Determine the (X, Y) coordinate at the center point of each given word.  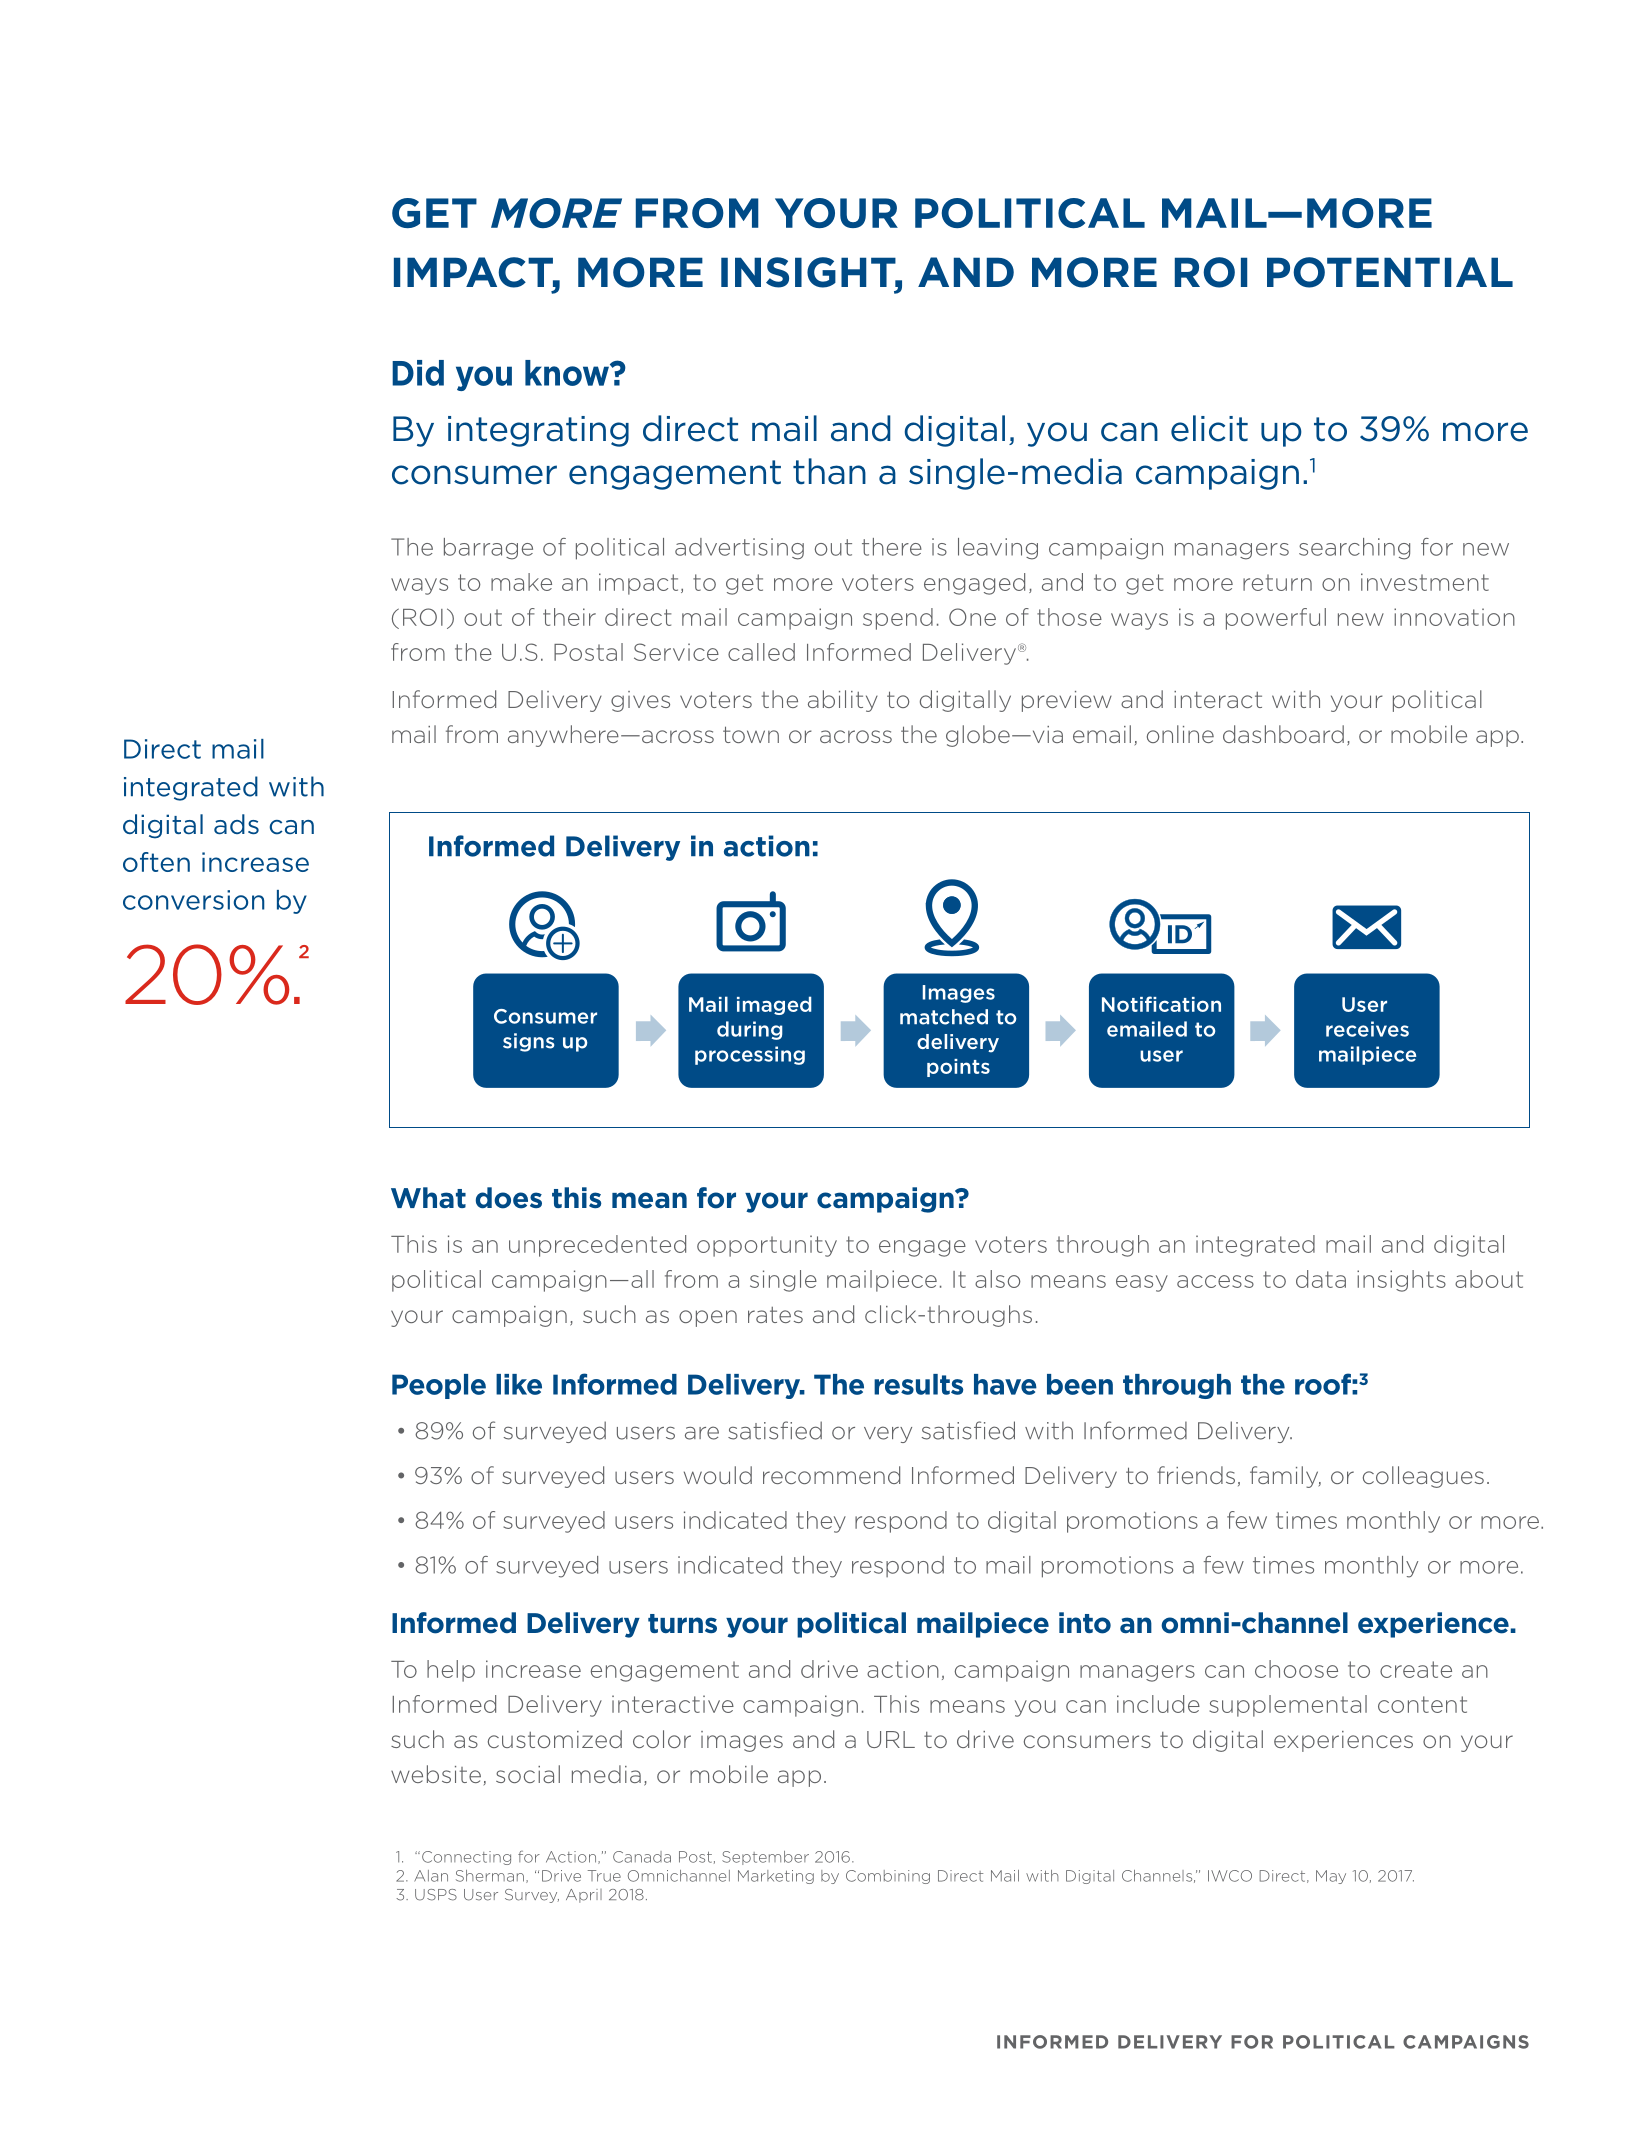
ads (236, 824)
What (428, 1197)
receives (1367, 1029)
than (829, 471)
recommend (831, 1475)
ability (843, 701)
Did (418, 373)
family (1285, 1477)
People (439, 1386)
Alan (431, 1876)
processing (750, 1055)
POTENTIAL (1390, 272)
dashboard (1283, 734)
